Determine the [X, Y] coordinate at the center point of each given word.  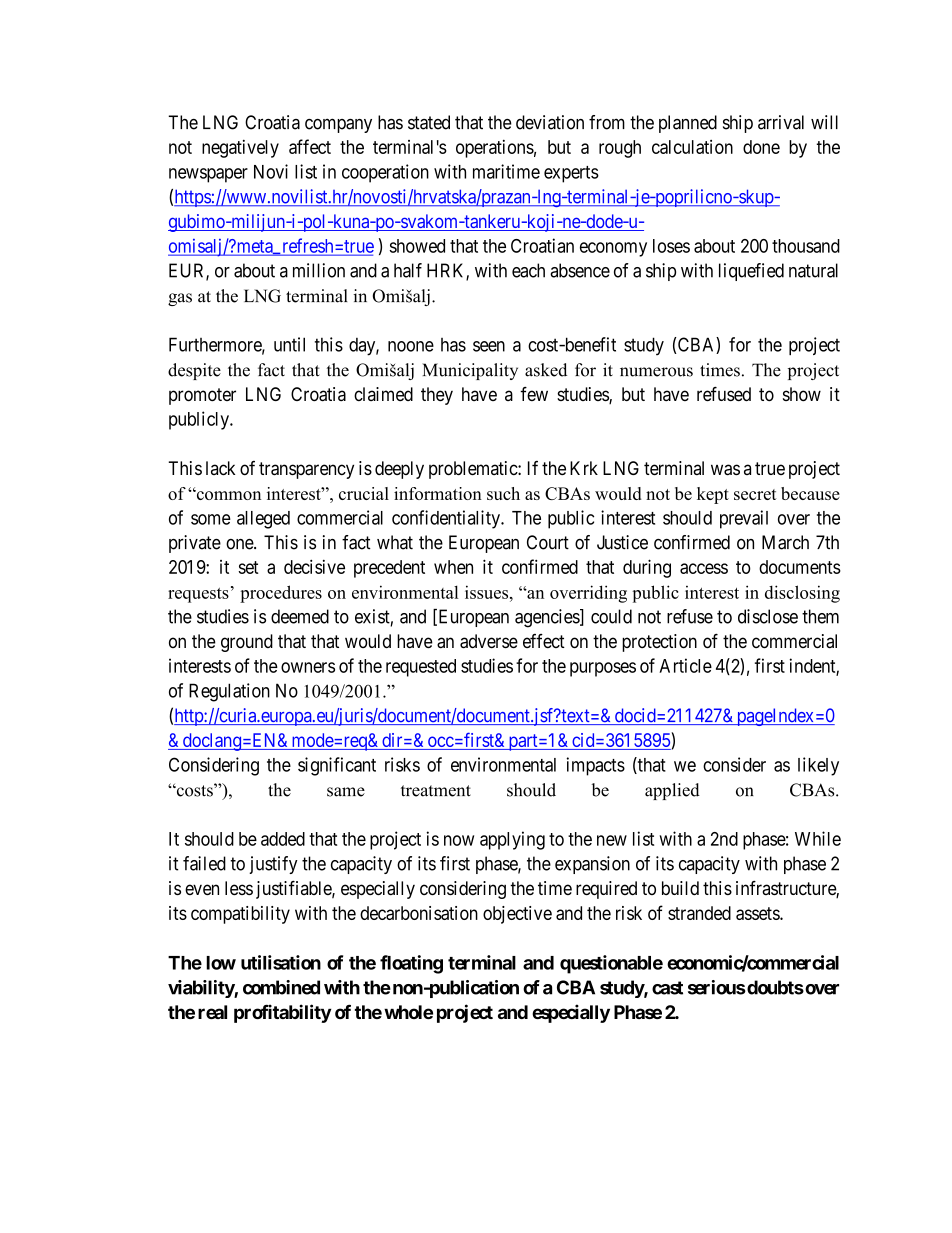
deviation [550, 122]
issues [488, 592]
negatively [240, 149]
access [704, 568]
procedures [281, 594]
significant [337, 766]
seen [489, 346]
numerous [656, 372]
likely [818, 766]
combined [281, 987]
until [289, 344]
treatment [436, 791]
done [761, 147]
